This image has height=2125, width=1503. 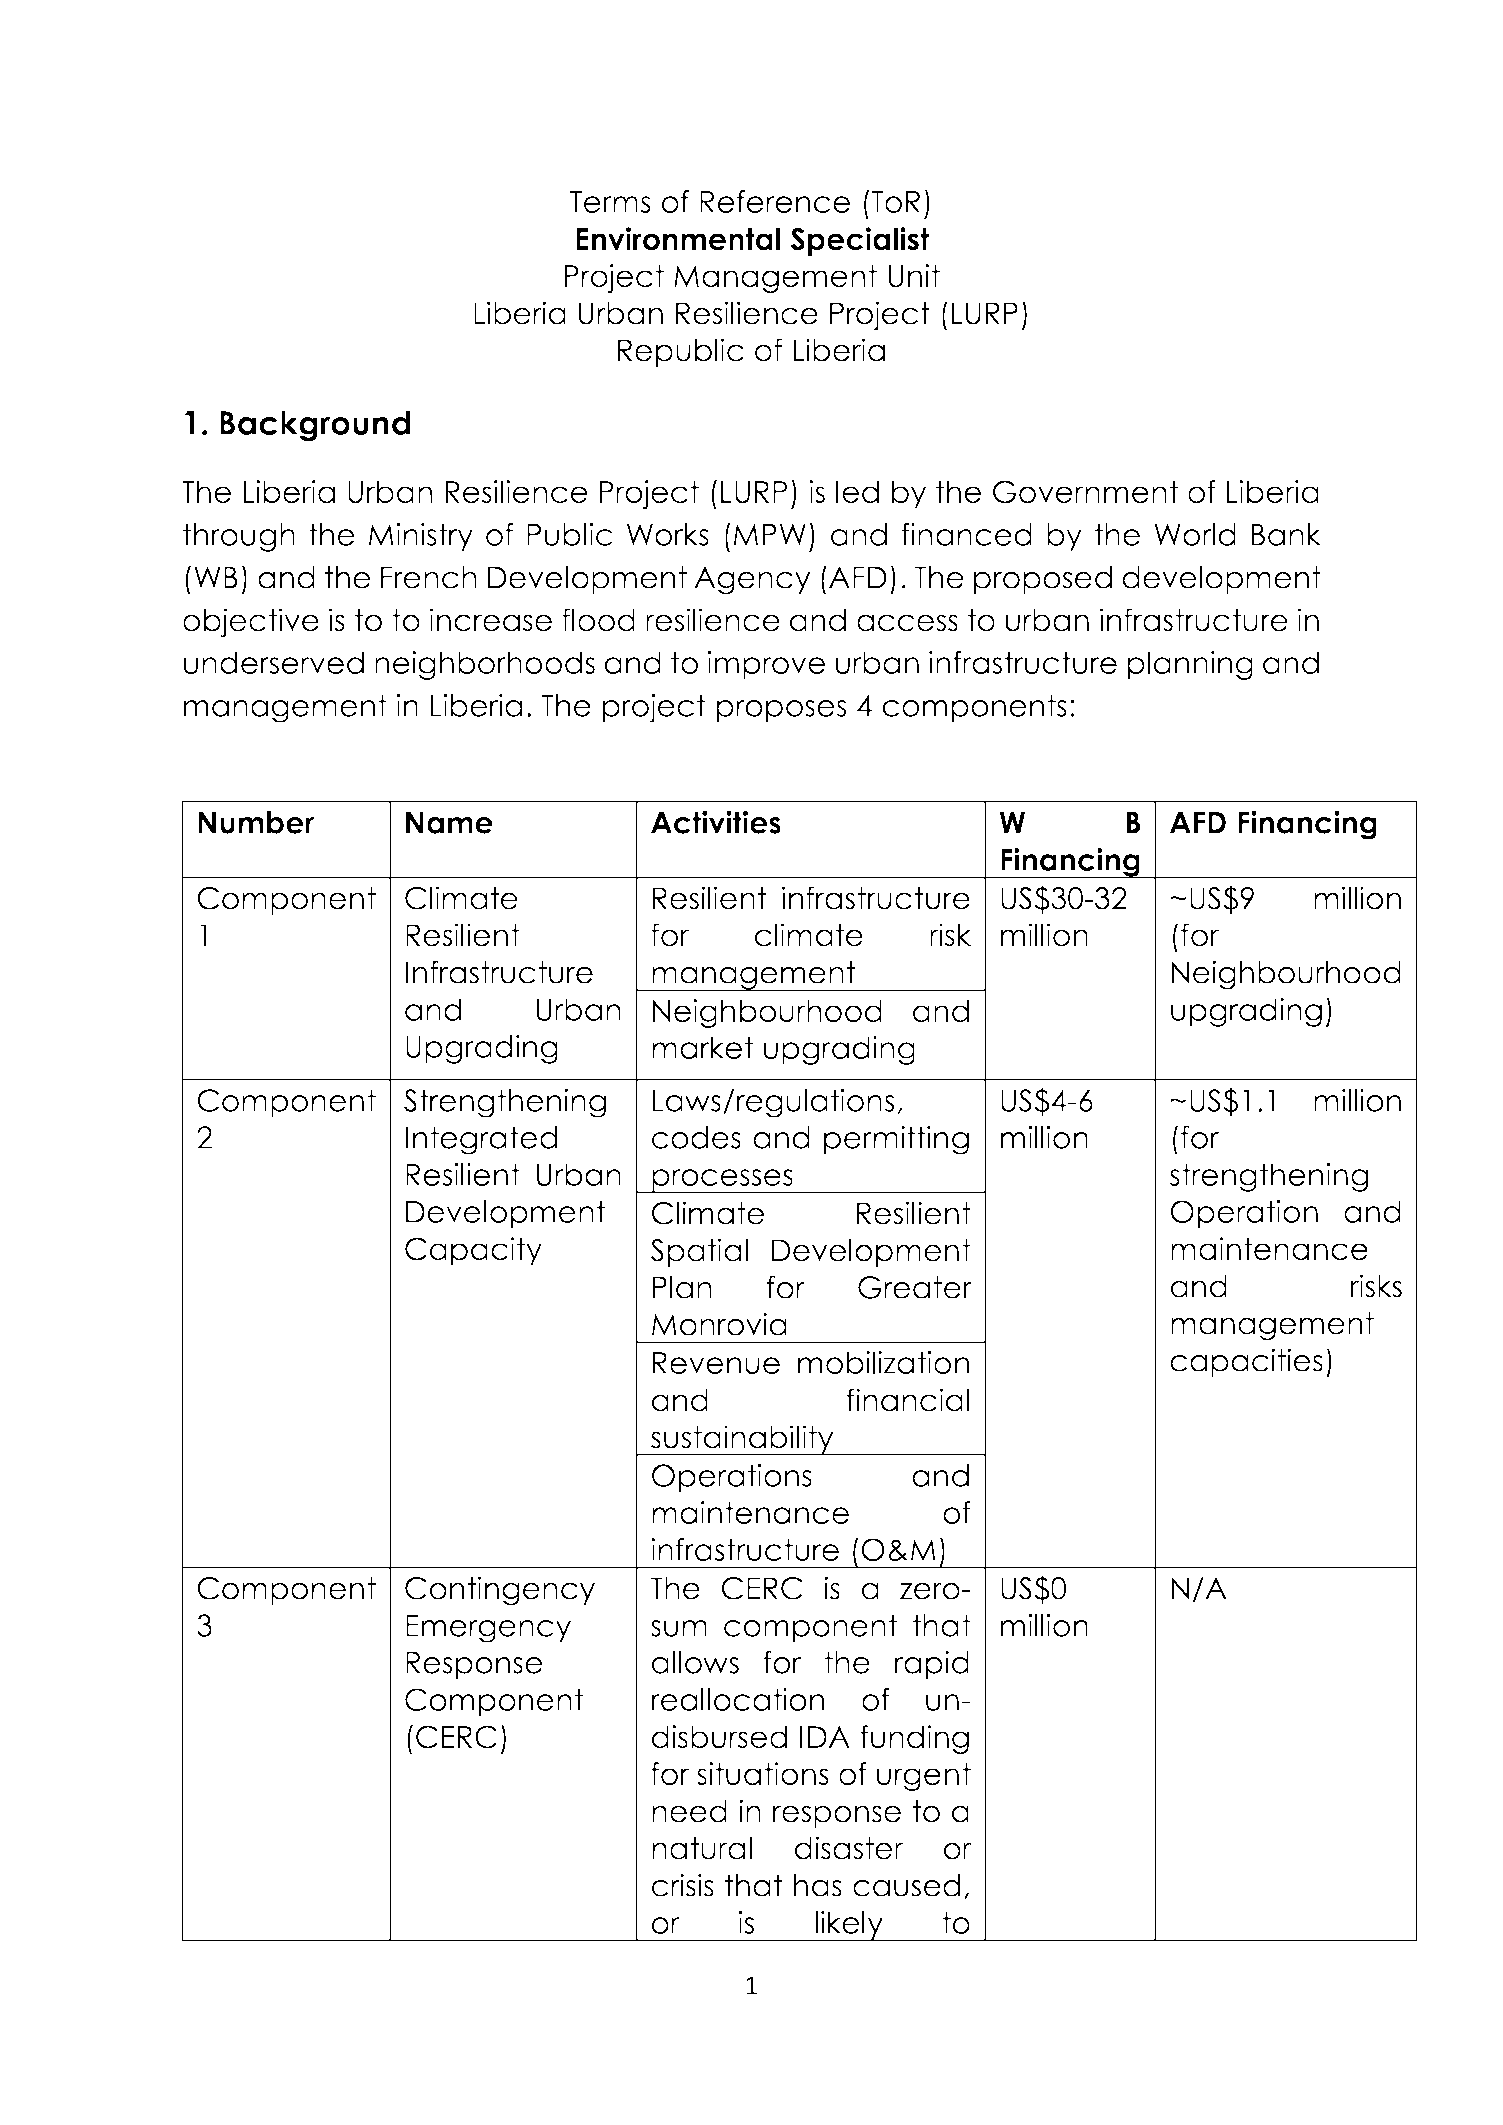 What do you see at coordinates (481, 1140) in the image?
I see `Integrated` at bounding box center [481, 1140].
